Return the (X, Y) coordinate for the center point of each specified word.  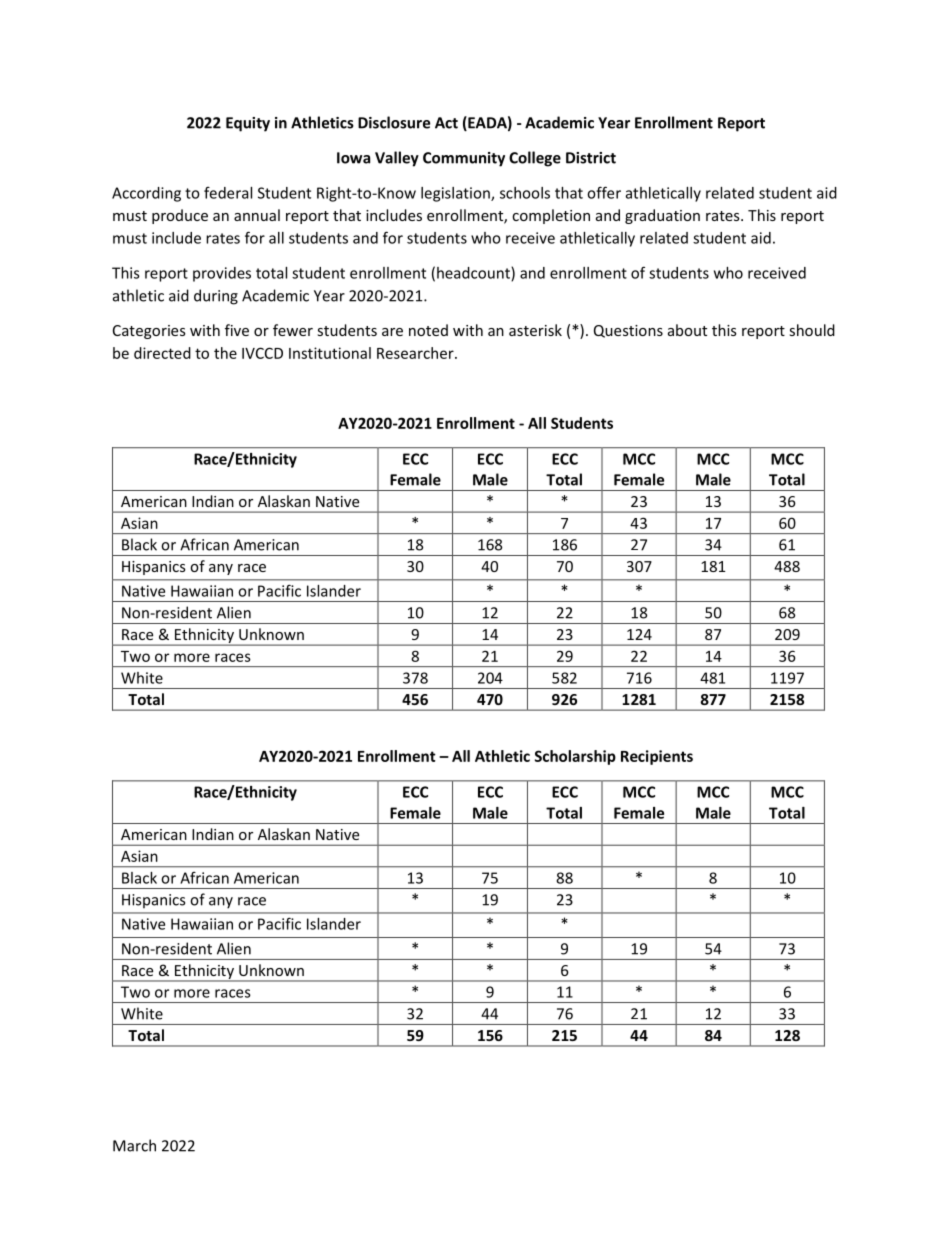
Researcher (416, 353)
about (687, 330)
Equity (248, 124)
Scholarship (575, 757)
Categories (149, 332)
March (134, 1145)
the (225, 353)
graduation (662, 216)
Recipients (657, 757)
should (812, 330)
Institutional (330, 353)
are (392, 332)
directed (162, 353)
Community (464, 159)
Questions (628, 331)
